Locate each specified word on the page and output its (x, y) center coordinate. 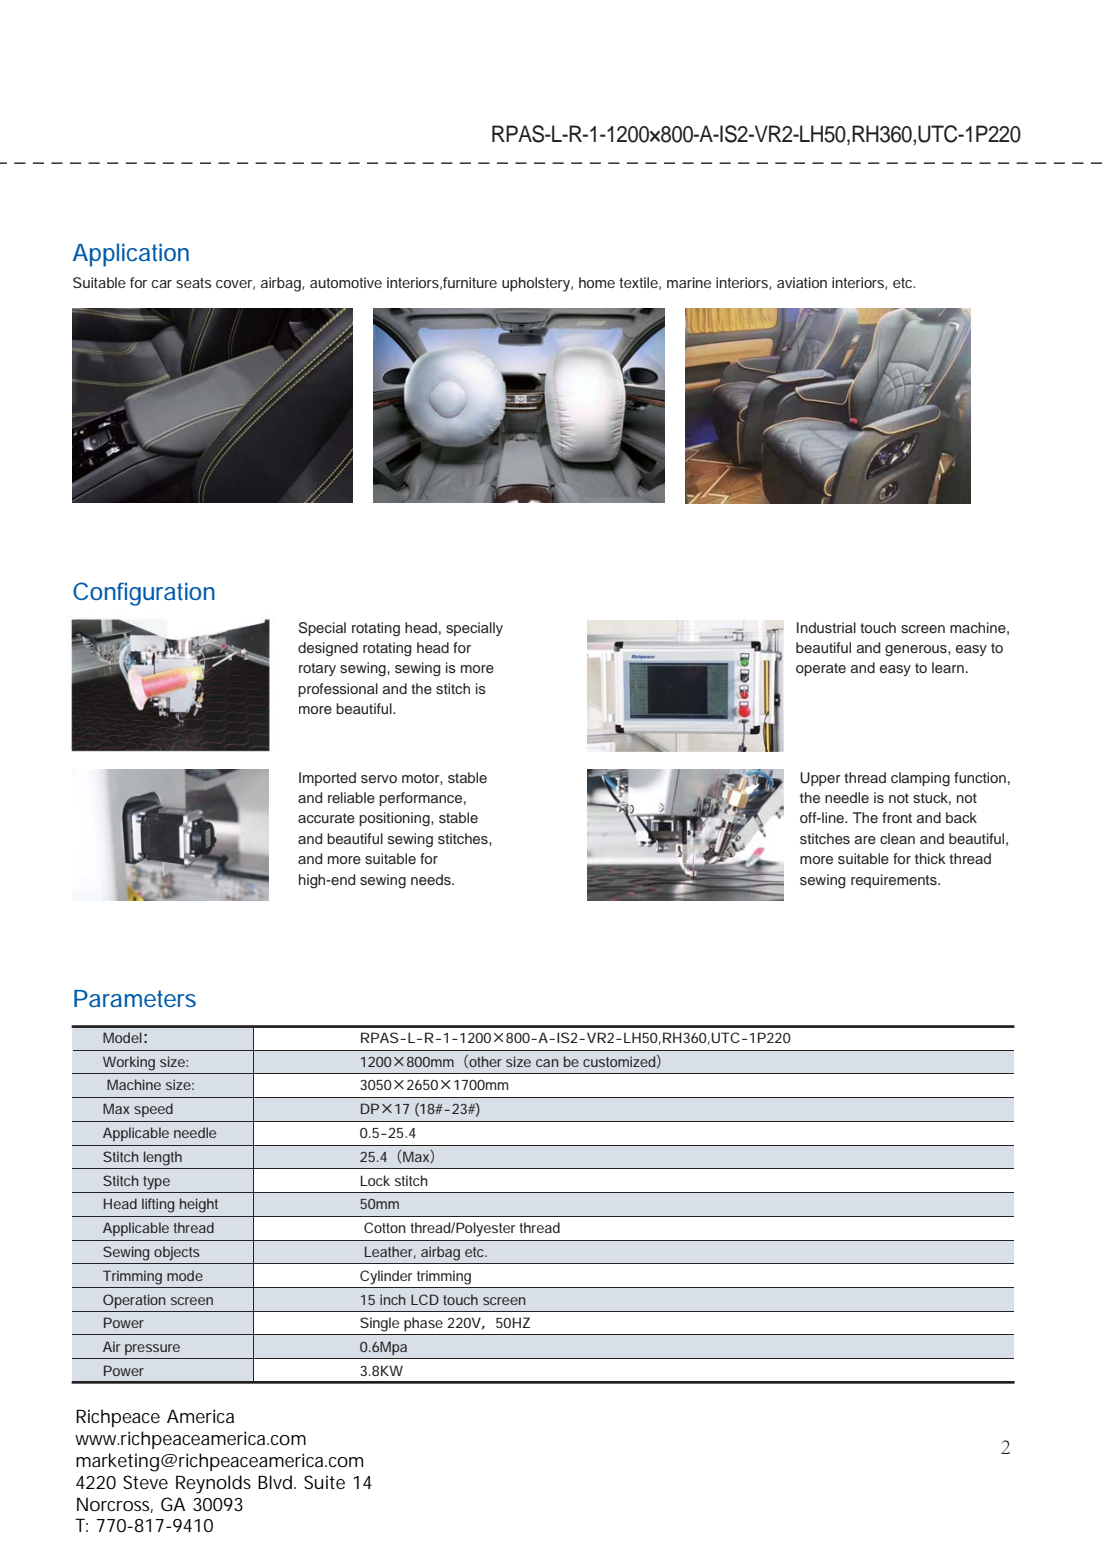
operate (821, 669)
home (597, 282)
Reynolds (213, 1484)
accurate (326, 818)
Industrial (826, 628)
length (163, 1158)
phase (423, 1324)
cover (235, 285)
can (547, 1063)
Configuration (144, 594)
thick (930, 858)
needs (432, 880)
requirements (895, 881)
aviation (802, 282)
